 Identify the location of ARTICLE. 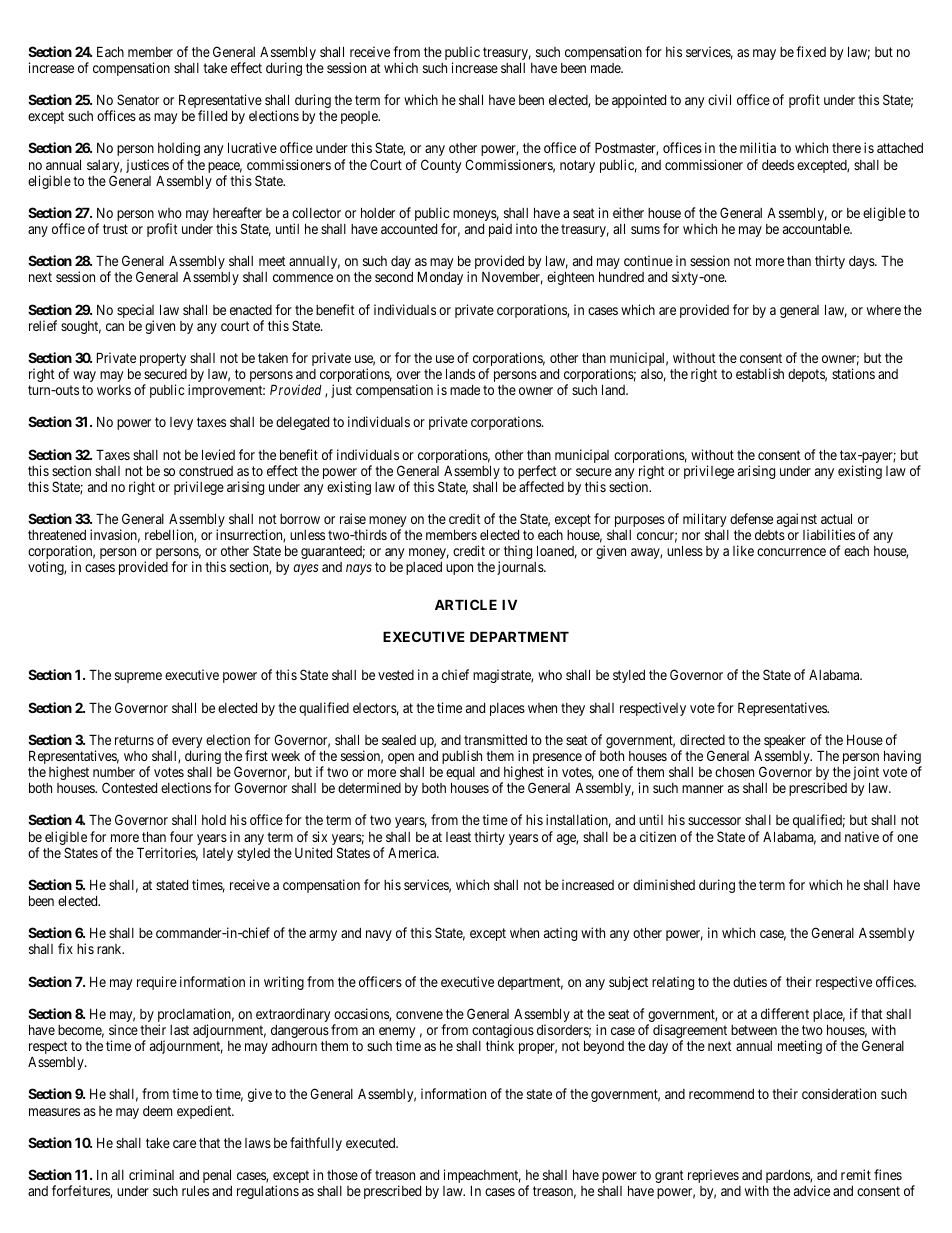
(466, 604).
